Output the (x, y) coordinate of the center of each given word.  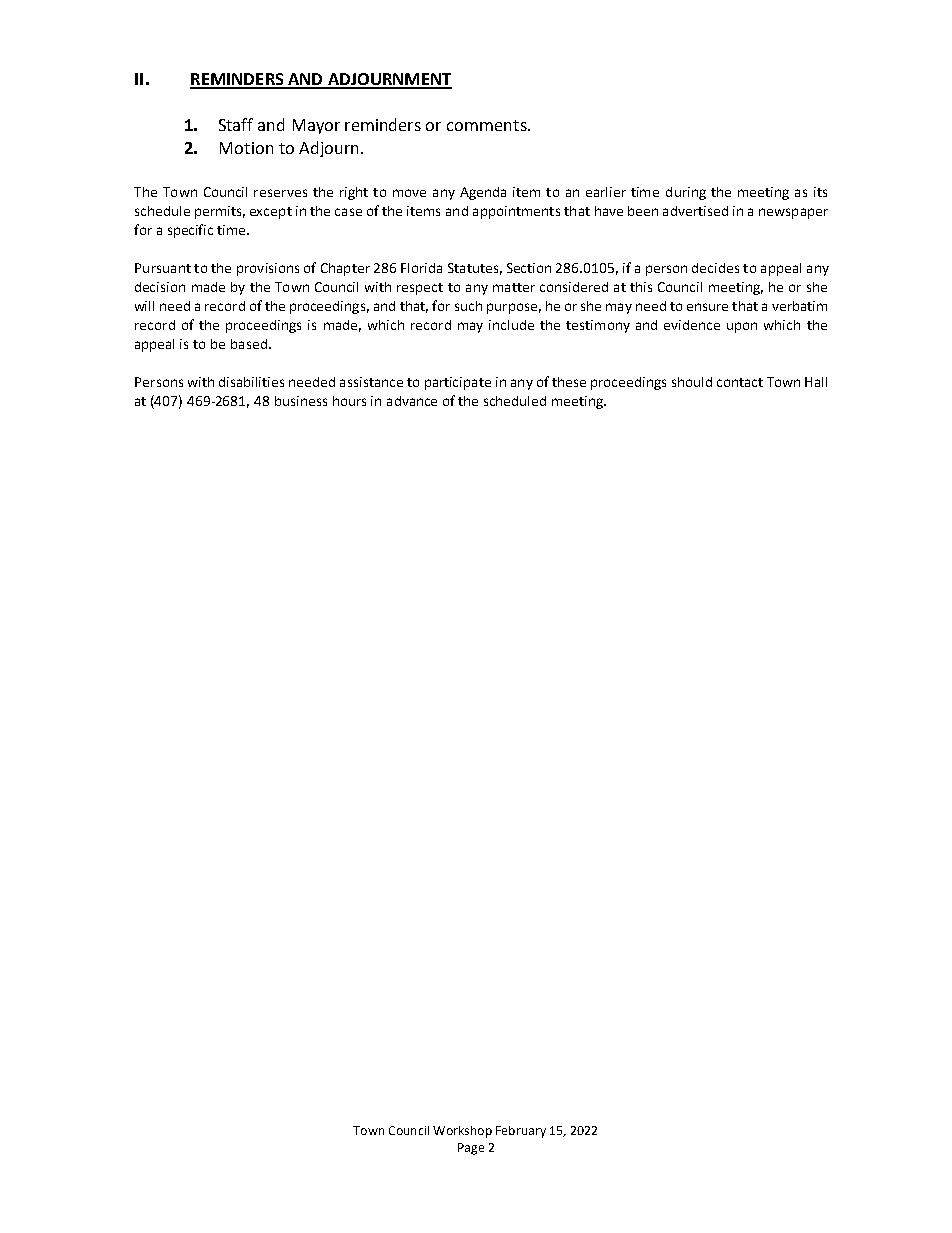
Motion (246, 148)
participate (458, 383)
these (569, 382)
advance (412, 401)
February (521, 1132)
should (692, 382)
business (301, 401)
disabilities (251, 382)
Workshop (462, 1132)
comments (488, 125)
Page (471, 1149)
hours (349, 401)
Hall (816, 382)
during (686, 193)
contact (740, 382)
